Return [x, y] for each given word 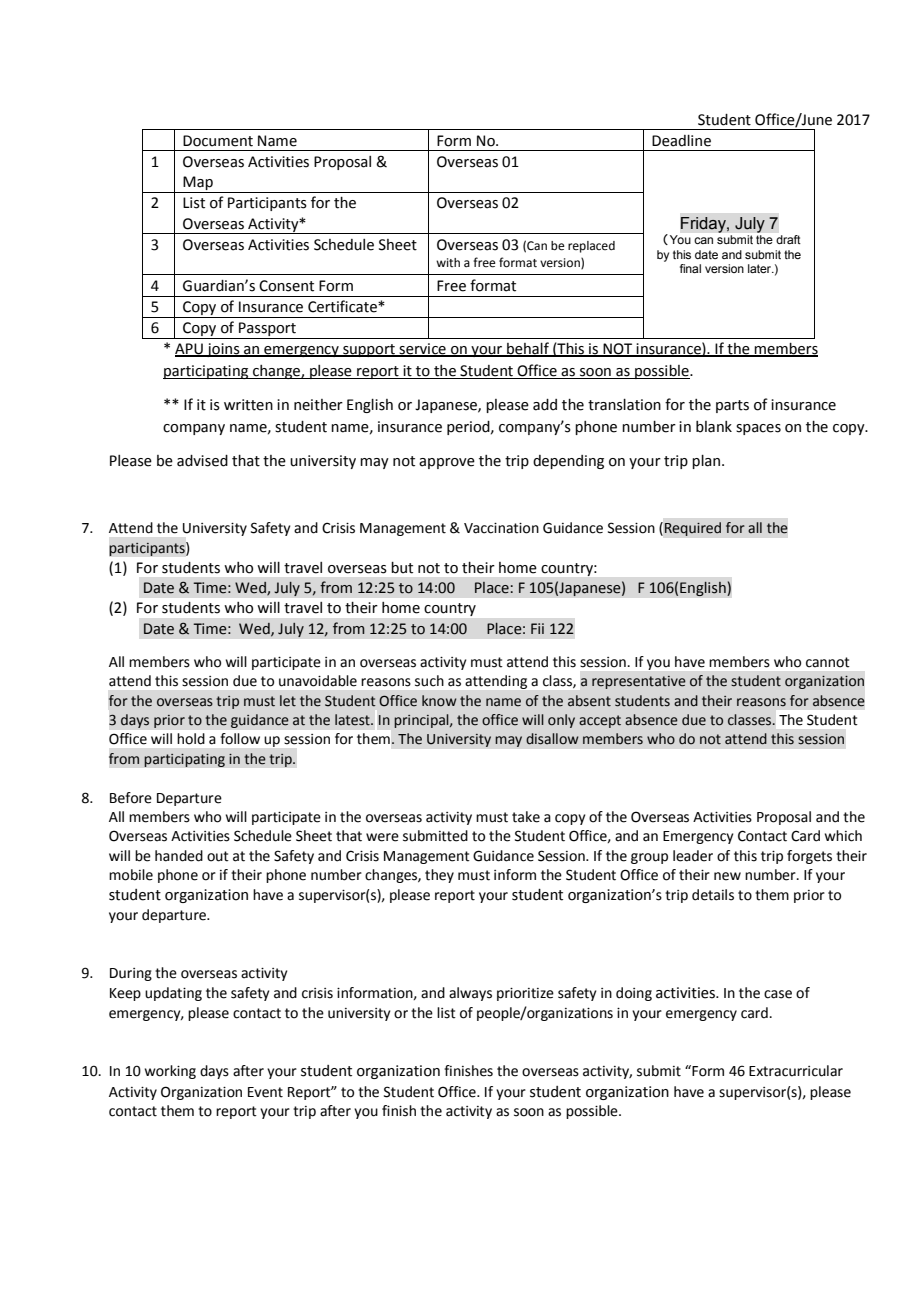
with [448, 262]
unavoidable [318, 681]
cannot [828, 662]
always [470, 994]
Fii [537, 628]
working [170, 1072]
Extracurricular [796, 1071]
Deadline [681, 141]
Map [198, 184]
